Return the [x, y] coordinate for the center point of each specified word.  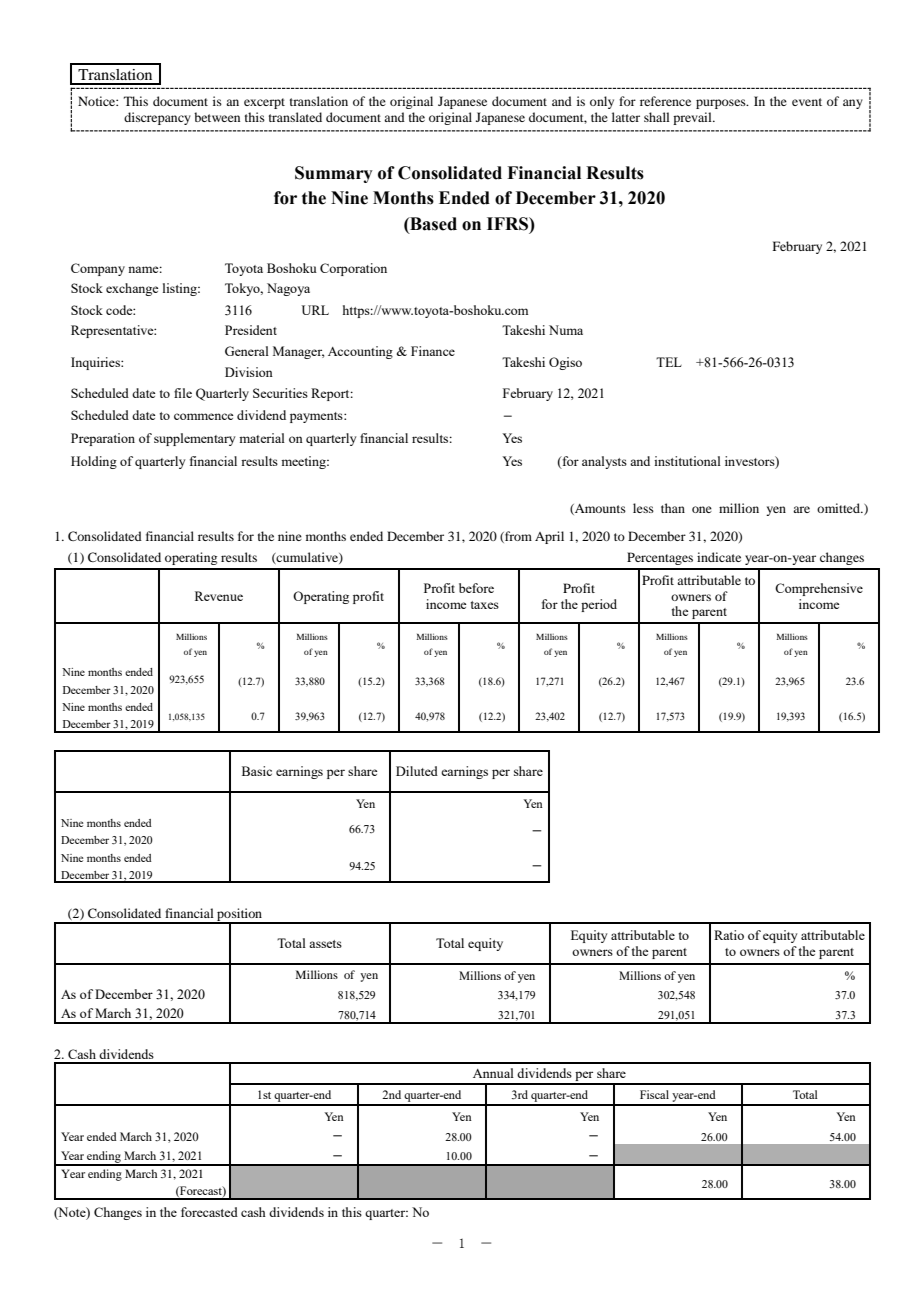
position [239, 916]
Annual [493, 1073]
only [602, 102]
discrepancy [157, 118]
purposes [722, 104]
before [476, 588]
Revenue [219, 596]
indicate [719, 557]
